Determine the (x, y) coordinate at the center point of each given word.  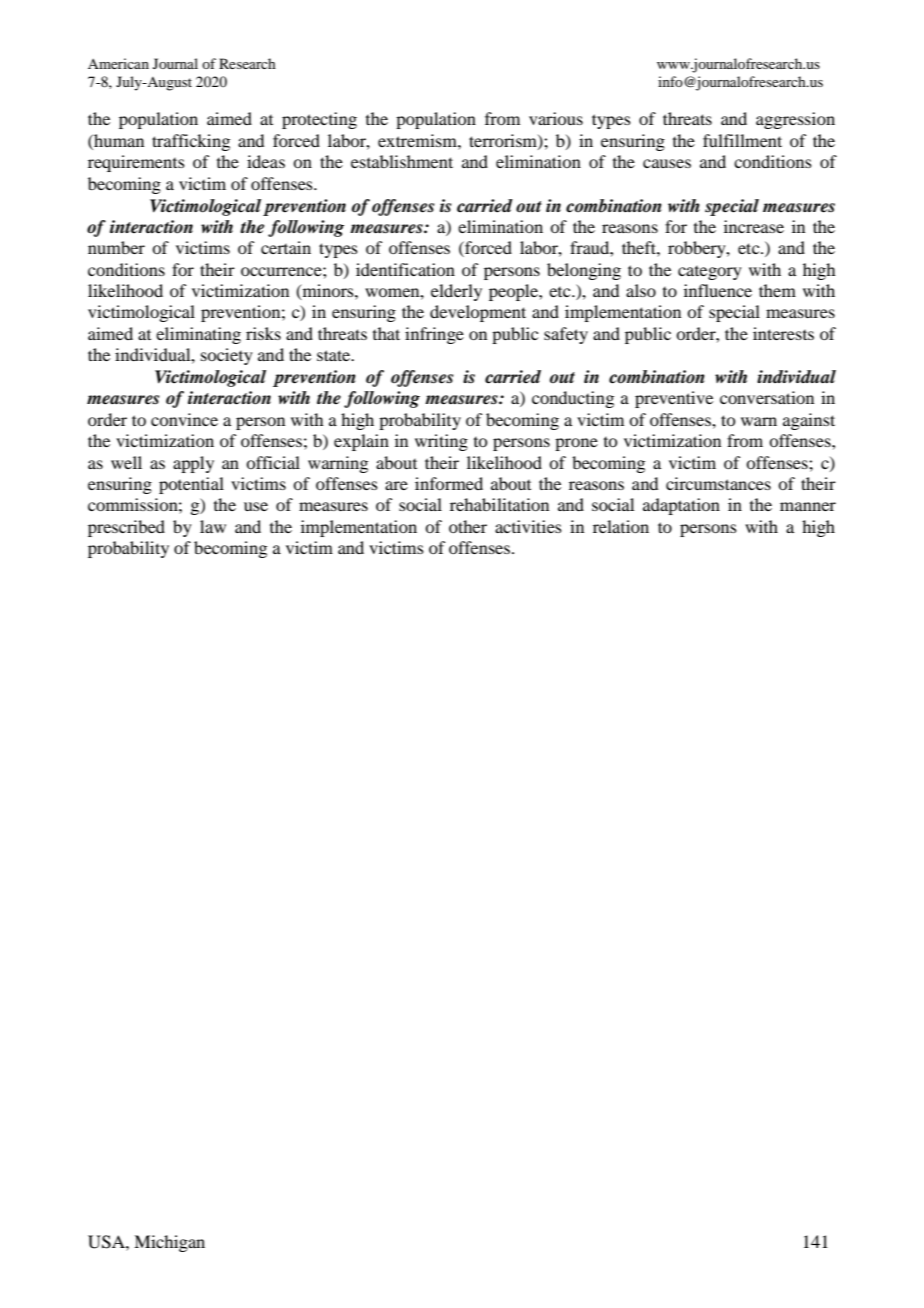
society (227, 356)
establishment (402, 161)
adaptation (681, 506)
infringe (434, 335)
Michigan (169, 1243)
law (213, 526)
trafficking (191, 142)
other (468, 526)
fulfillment (742, 140)
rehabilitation (499, 504)
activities (528, 526)
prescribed (126, 528)
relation (621, 526)
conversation (767, 397)
